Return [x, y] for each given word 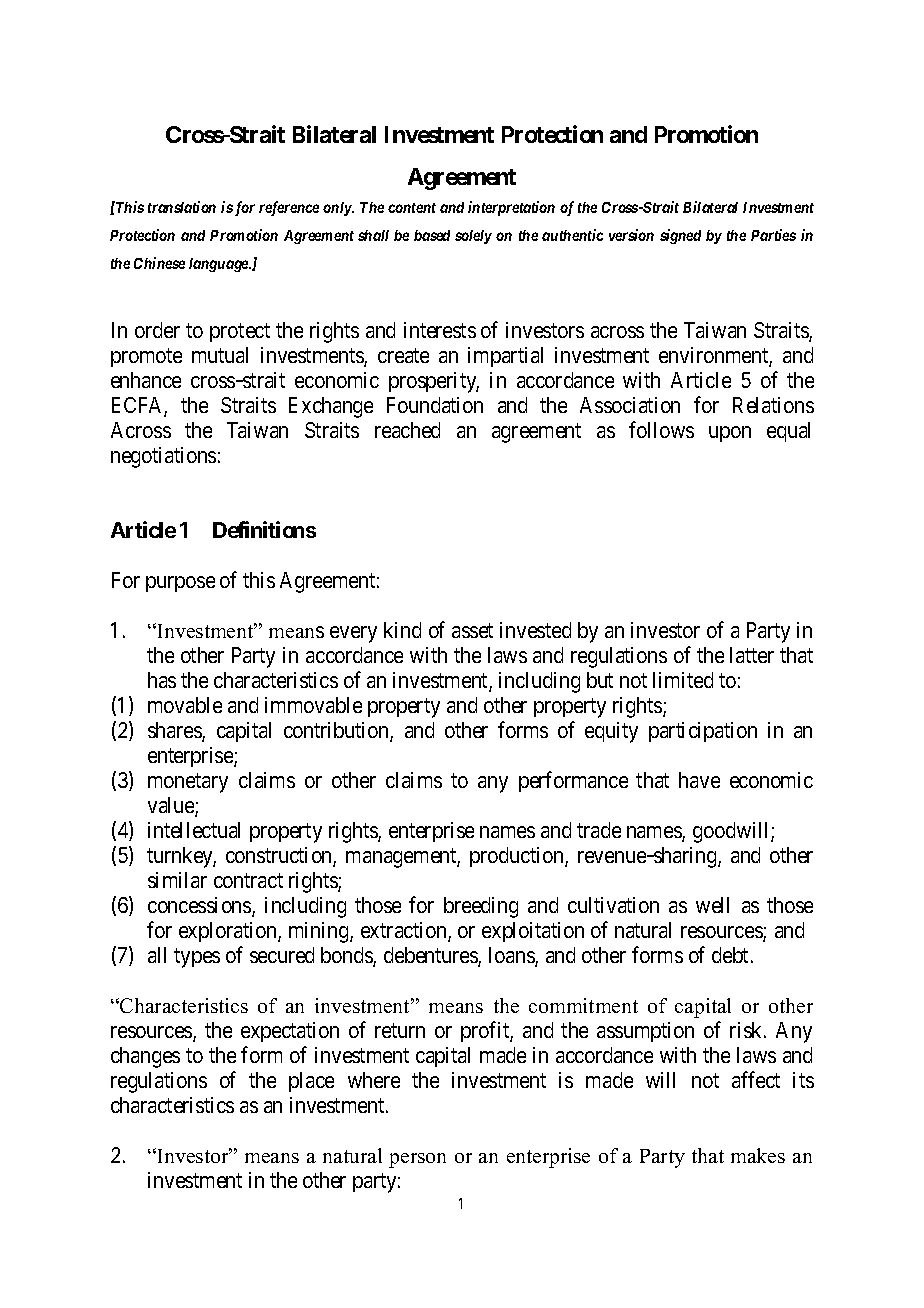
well [712, 905]
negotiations [163, 457]
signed [680, 236]
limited [683, 680]
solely [473, 237]
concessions [200, 906]
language [220, 265]
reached [407, 430]
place [311, 1082]
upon [730, 434]
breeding [481, 907]
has [162, 680]
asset [472, 630]
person [417, 1160]
